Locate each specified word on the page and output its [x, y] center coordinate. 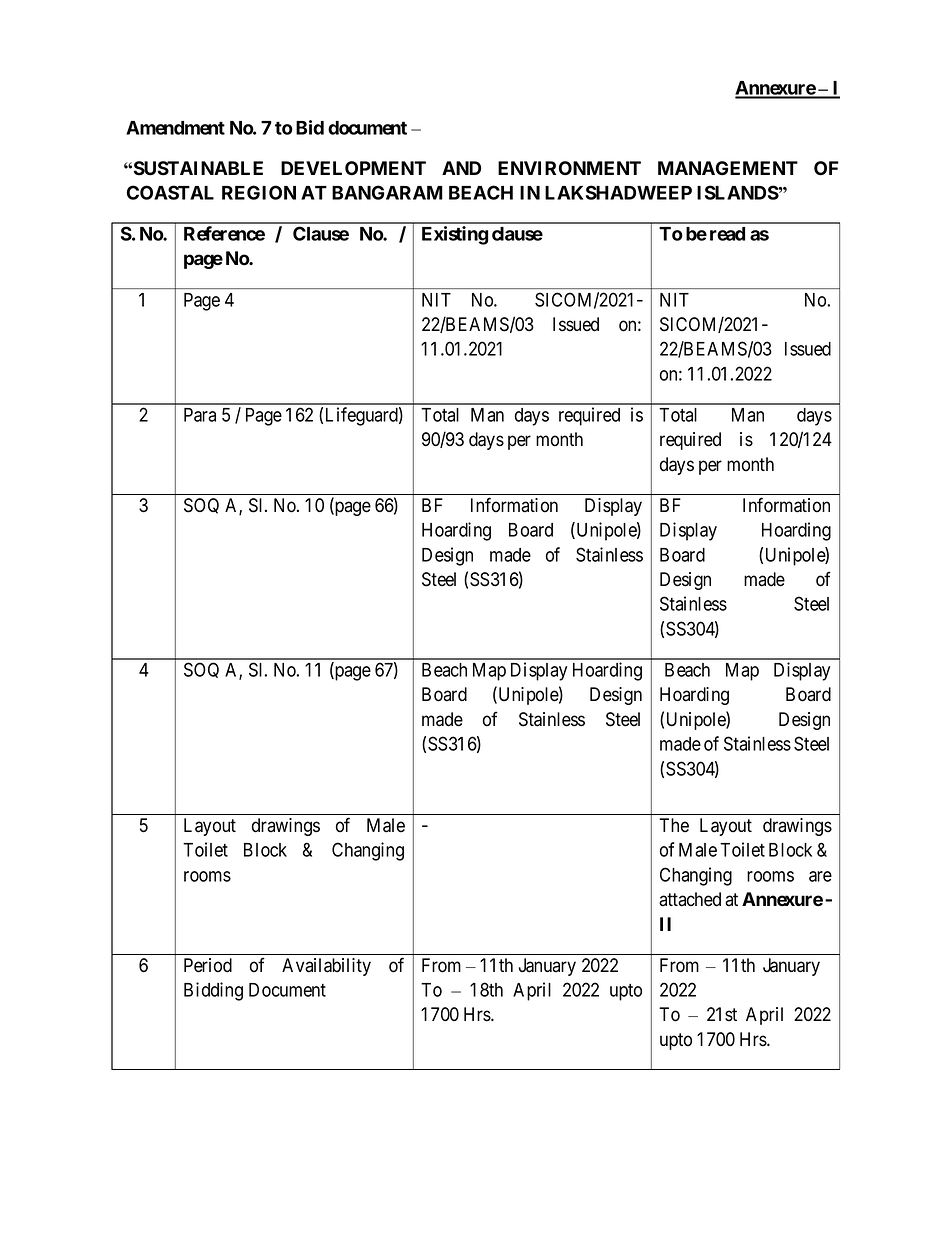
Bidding [213, 991]
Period [208, 965]
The [674, 825]
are [820, 876]
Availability [326, 967]
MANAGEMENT [728, 168]
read [727, 234]
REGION [259, 192]
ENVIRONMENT [569, 168]
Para [200, 415]
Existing [455, 235]
